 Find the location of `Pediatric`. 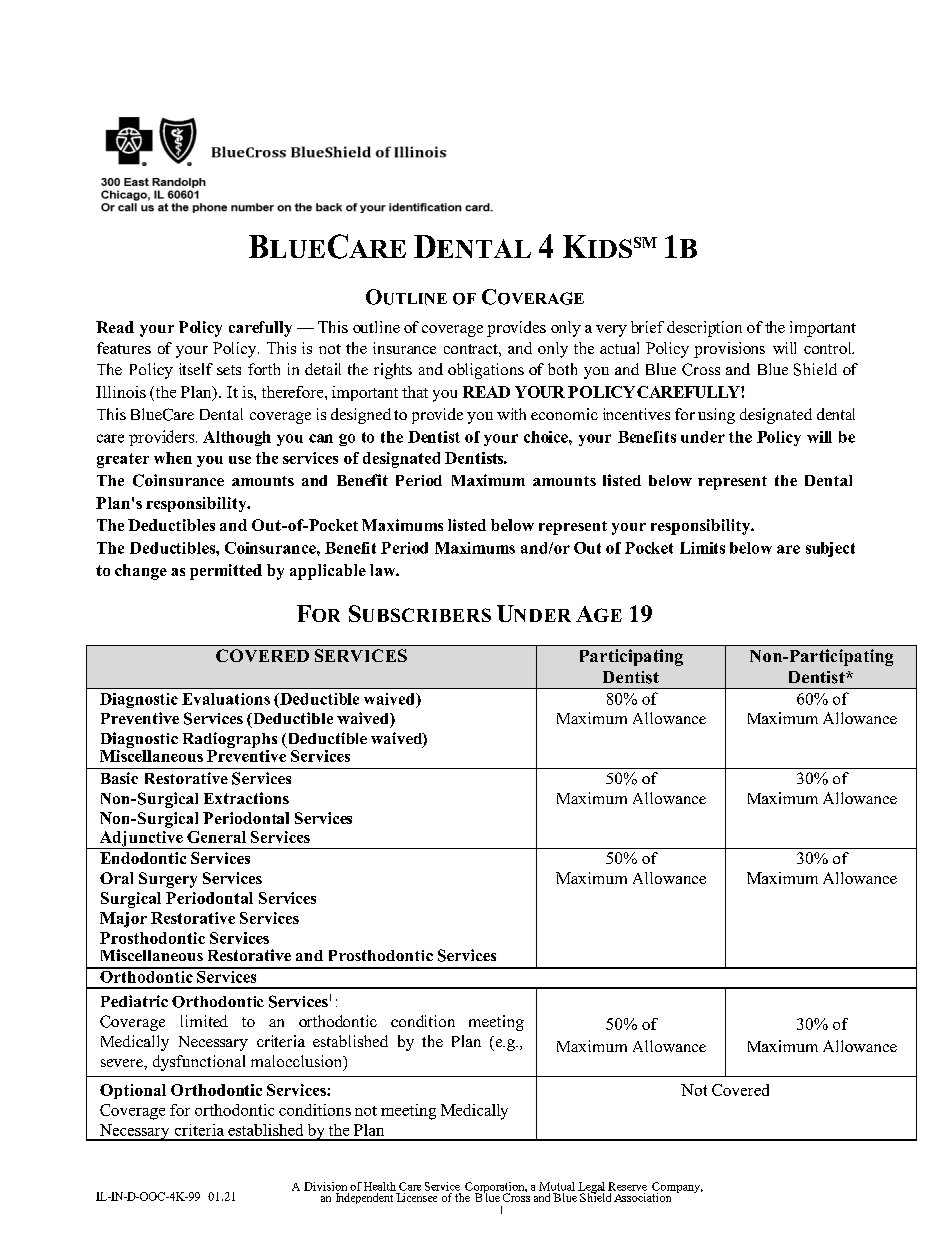

Pediatric is located at coordinates (134, 1001).
